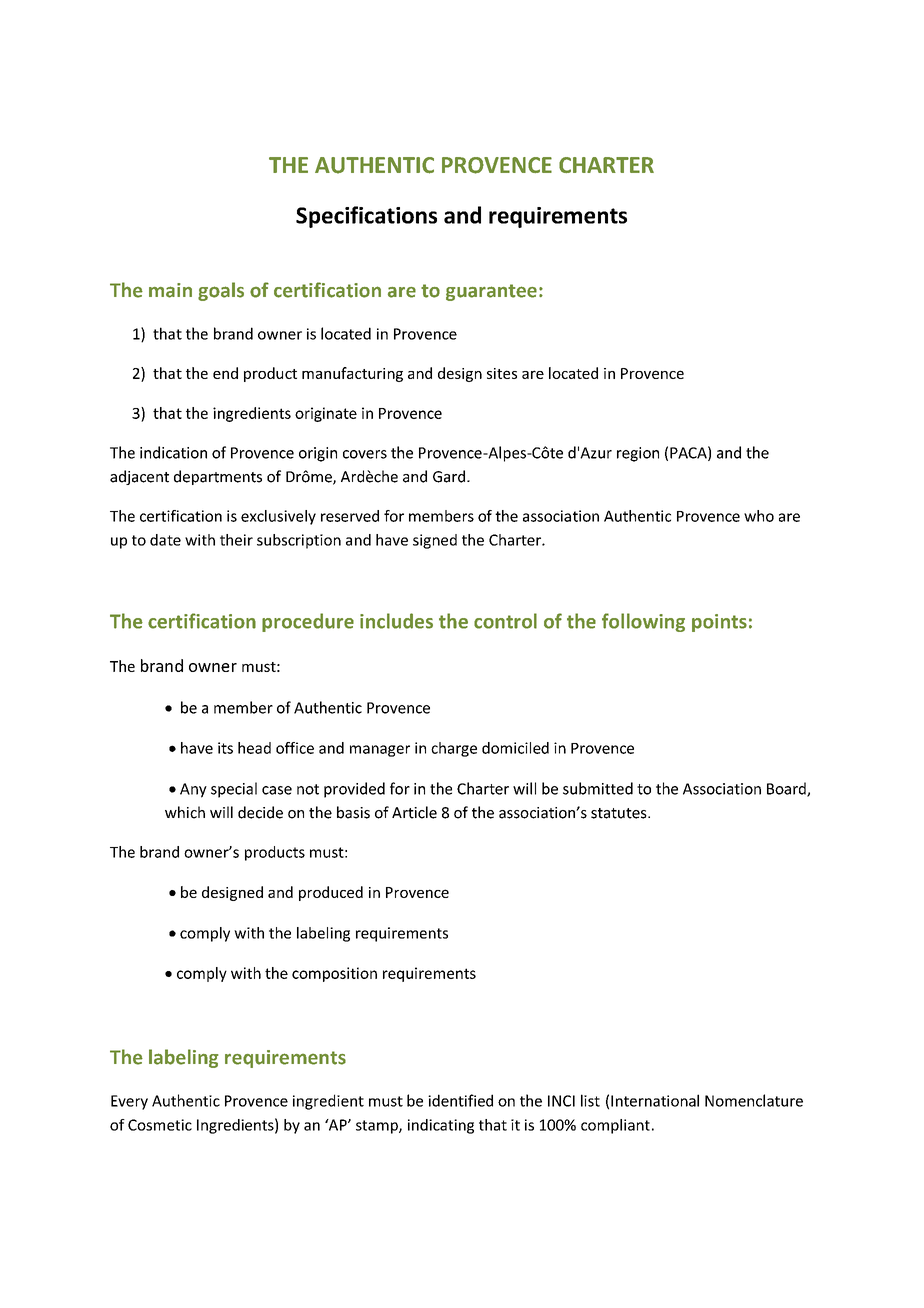 Image resolution: width=924 pixels, height=1308 pixels. What do you see at coordinates (754, 1100) in the image?
I see `Nomenclature` at bounding box center [754, 1100].
